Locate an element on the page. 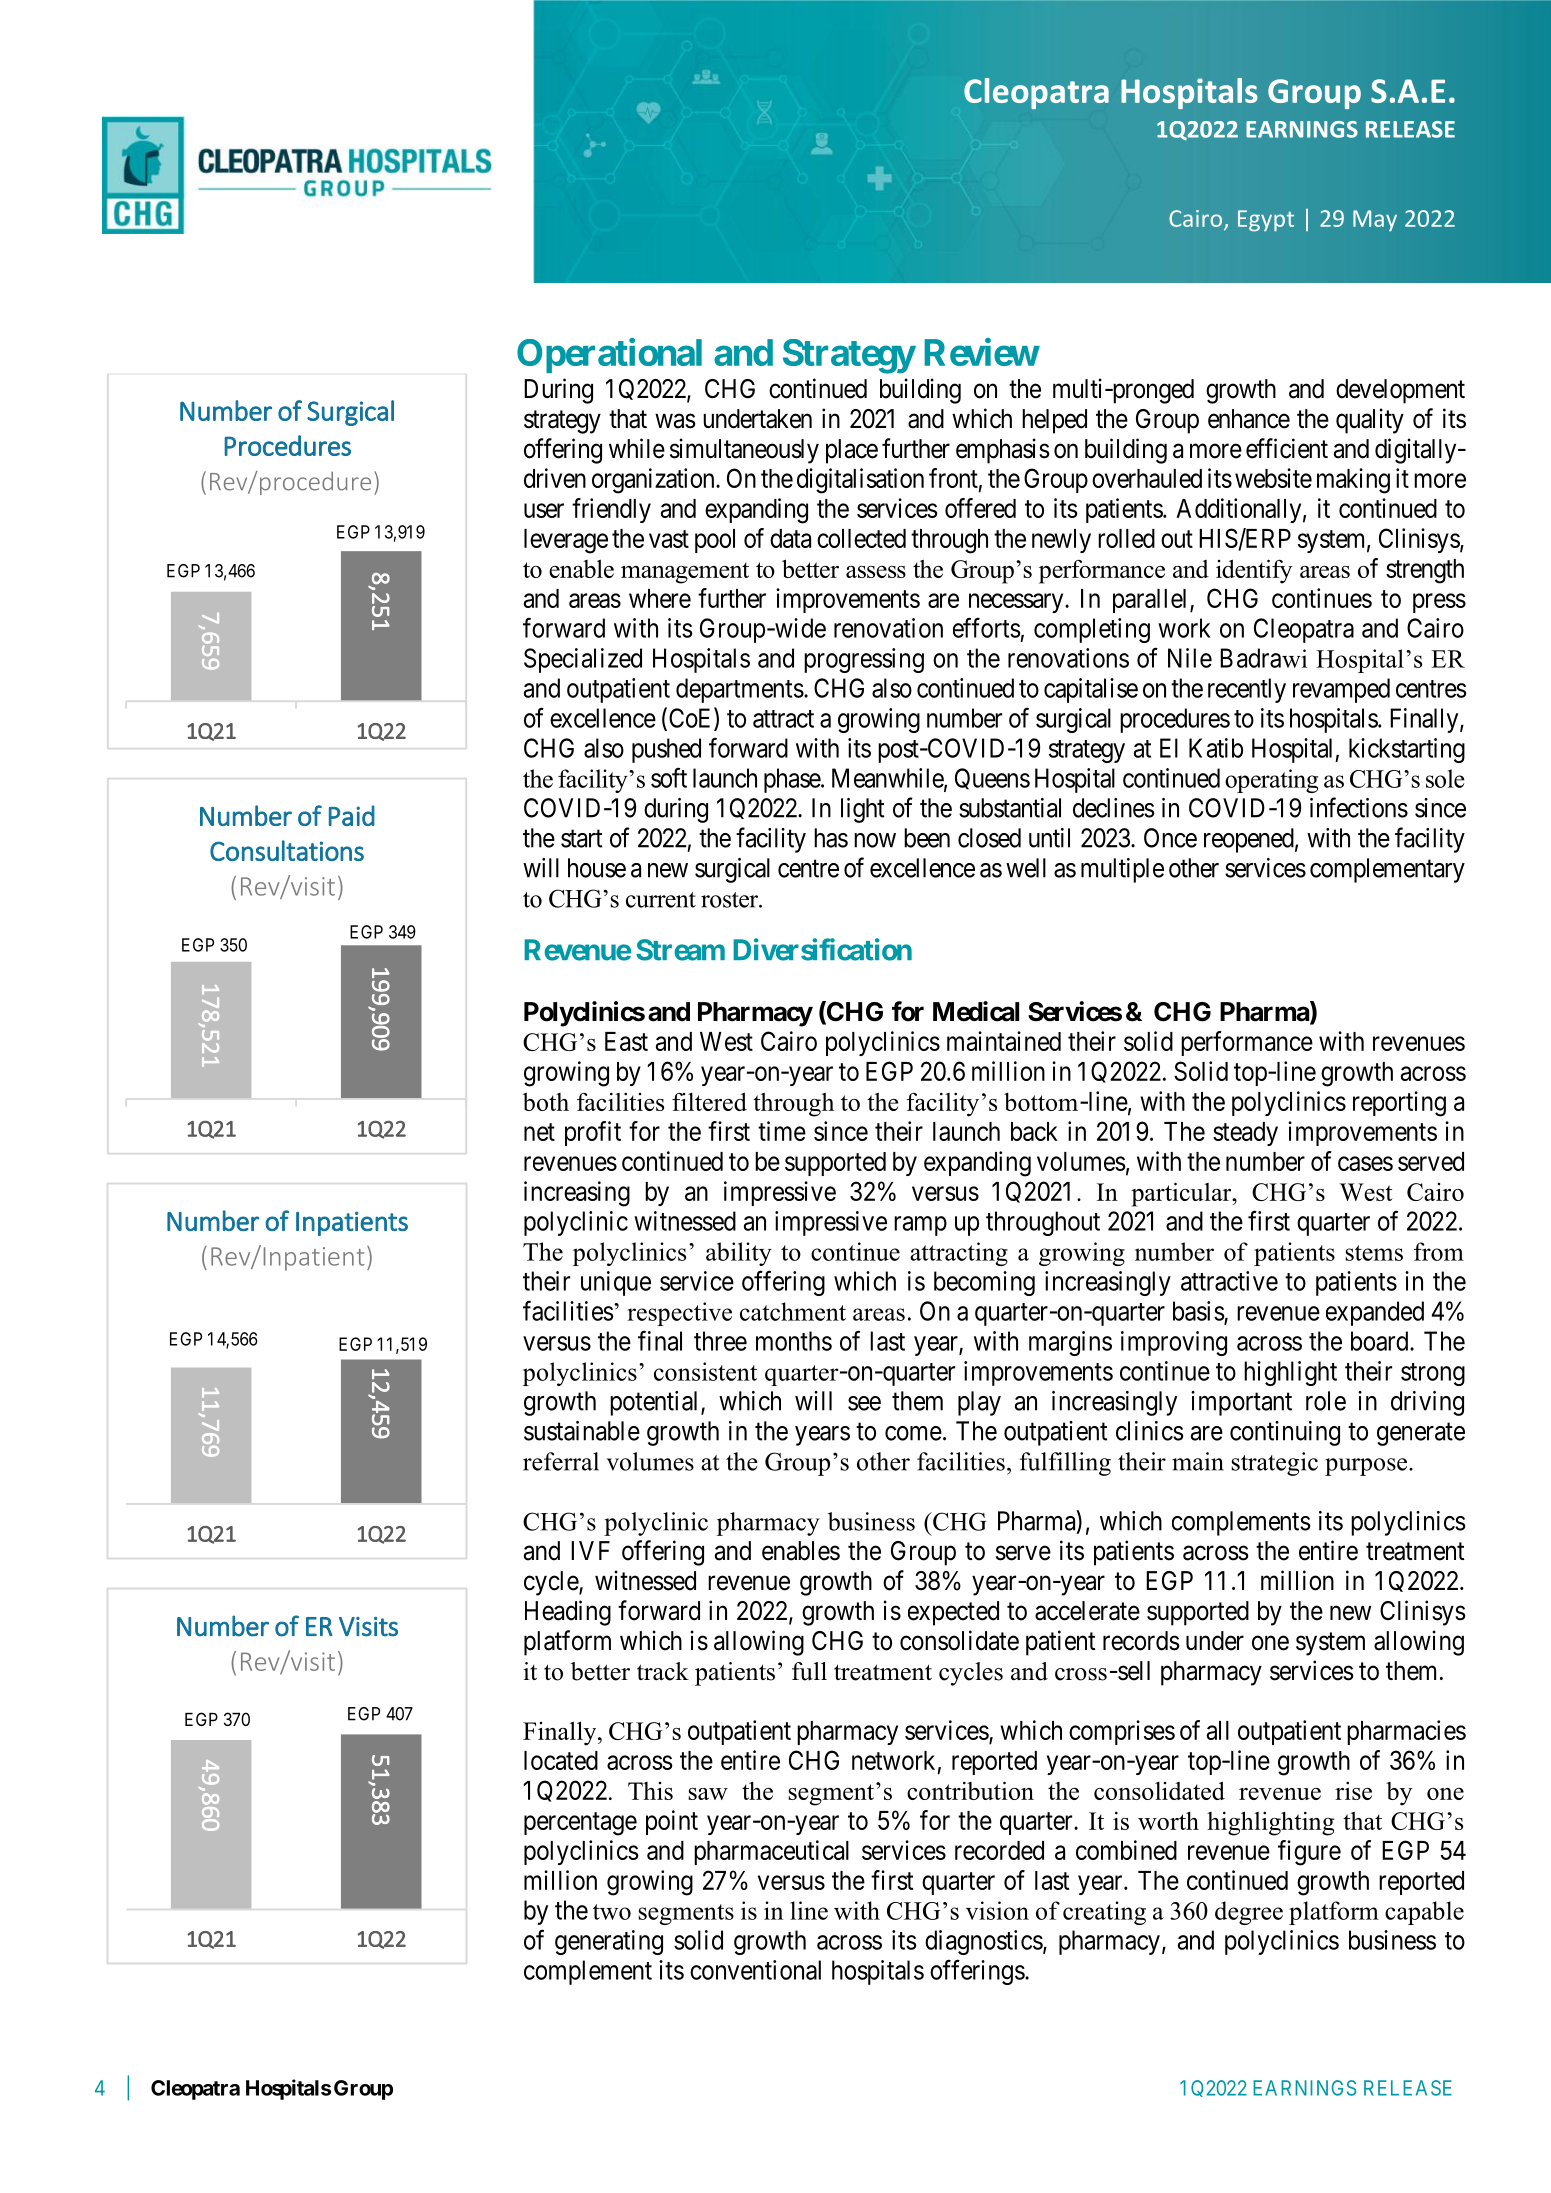  now is located at coordinates (875, 840).
